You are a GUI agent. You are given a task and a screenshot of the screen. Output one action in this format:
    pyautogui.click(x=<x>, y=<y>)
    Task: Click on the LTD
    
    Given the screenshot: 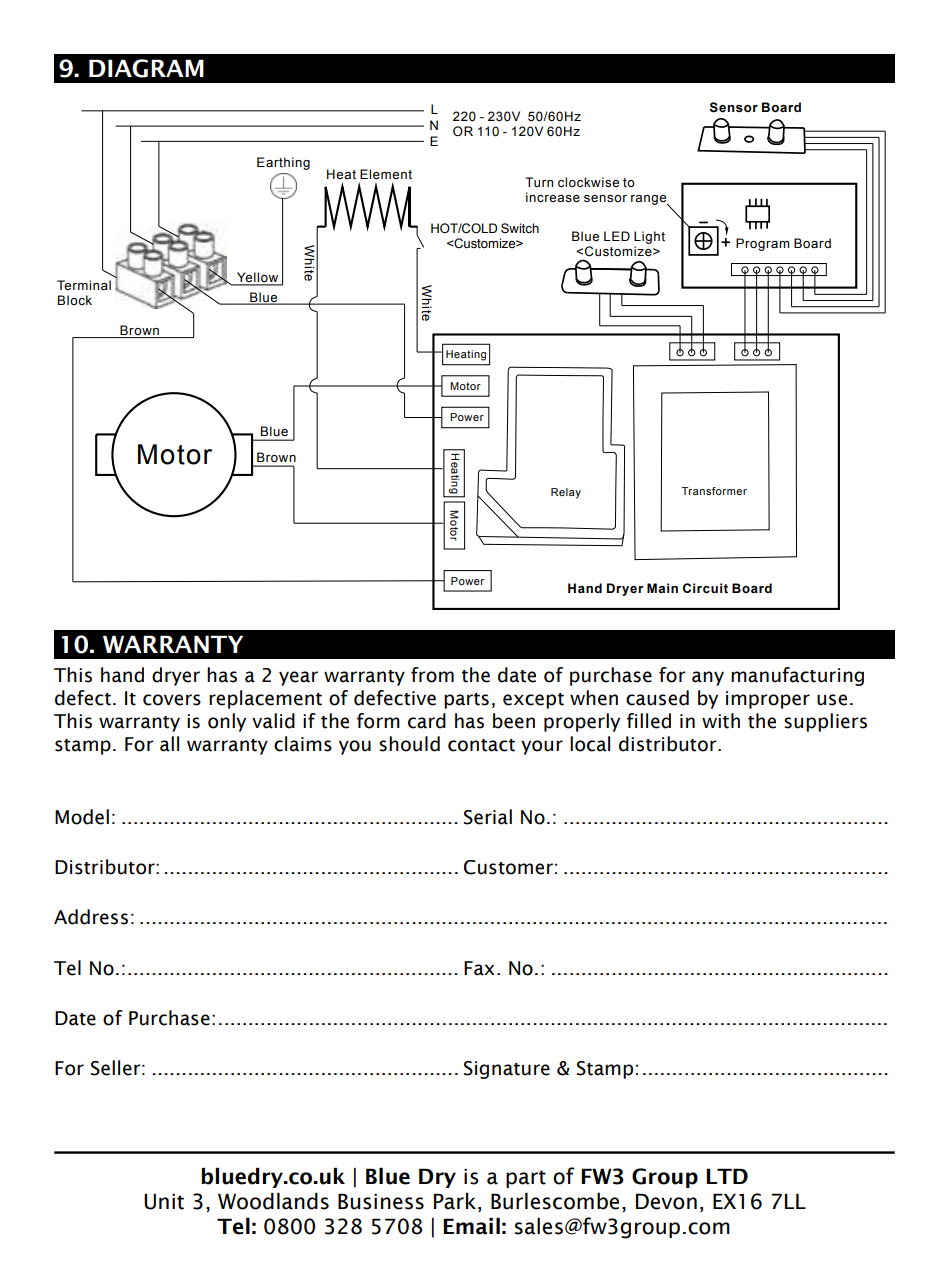 What is the action you would take?
    pyautogui.click(x=727, y=1176)
